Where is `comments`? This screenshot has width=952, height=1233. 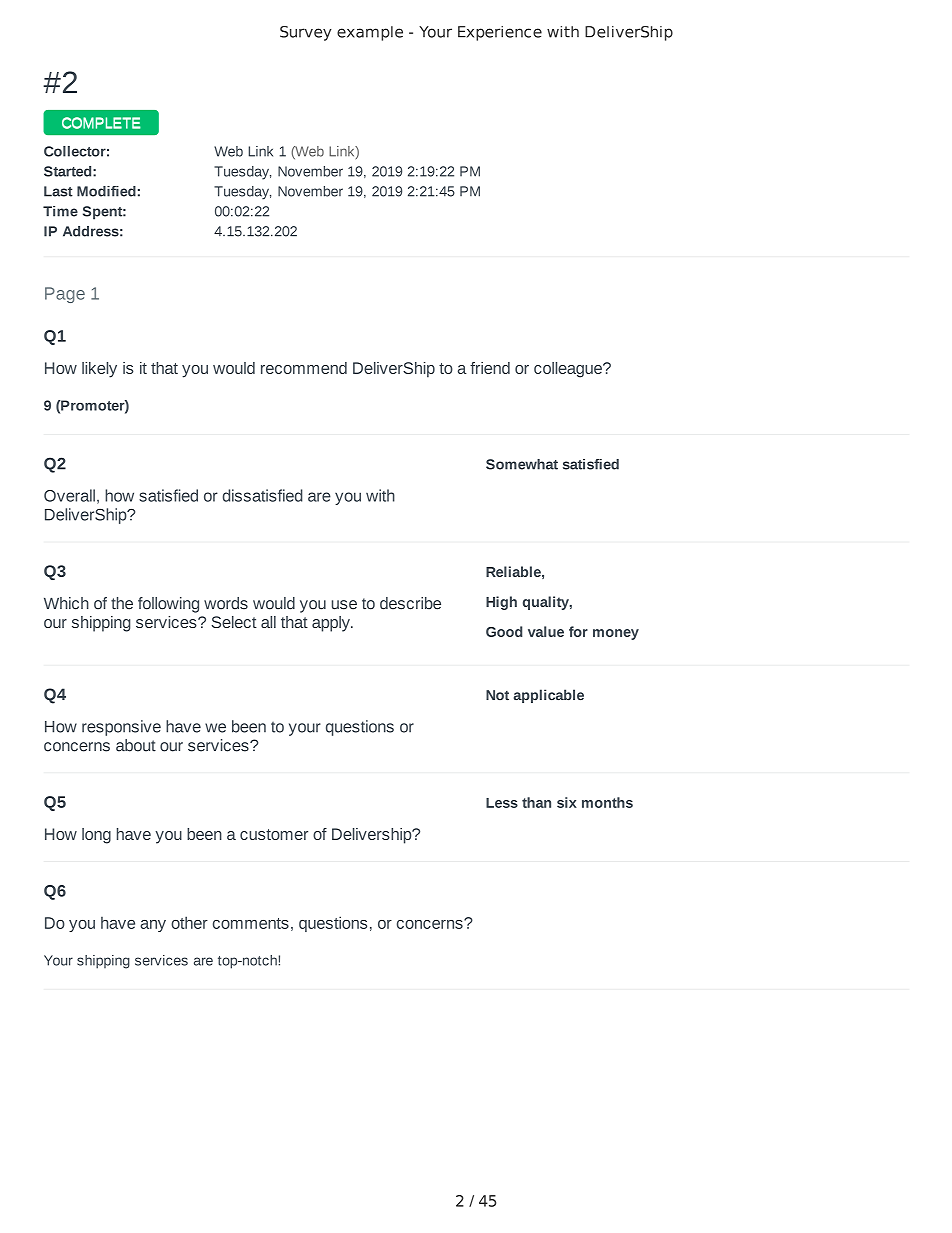 comments is located at coordinates (251, 923).
